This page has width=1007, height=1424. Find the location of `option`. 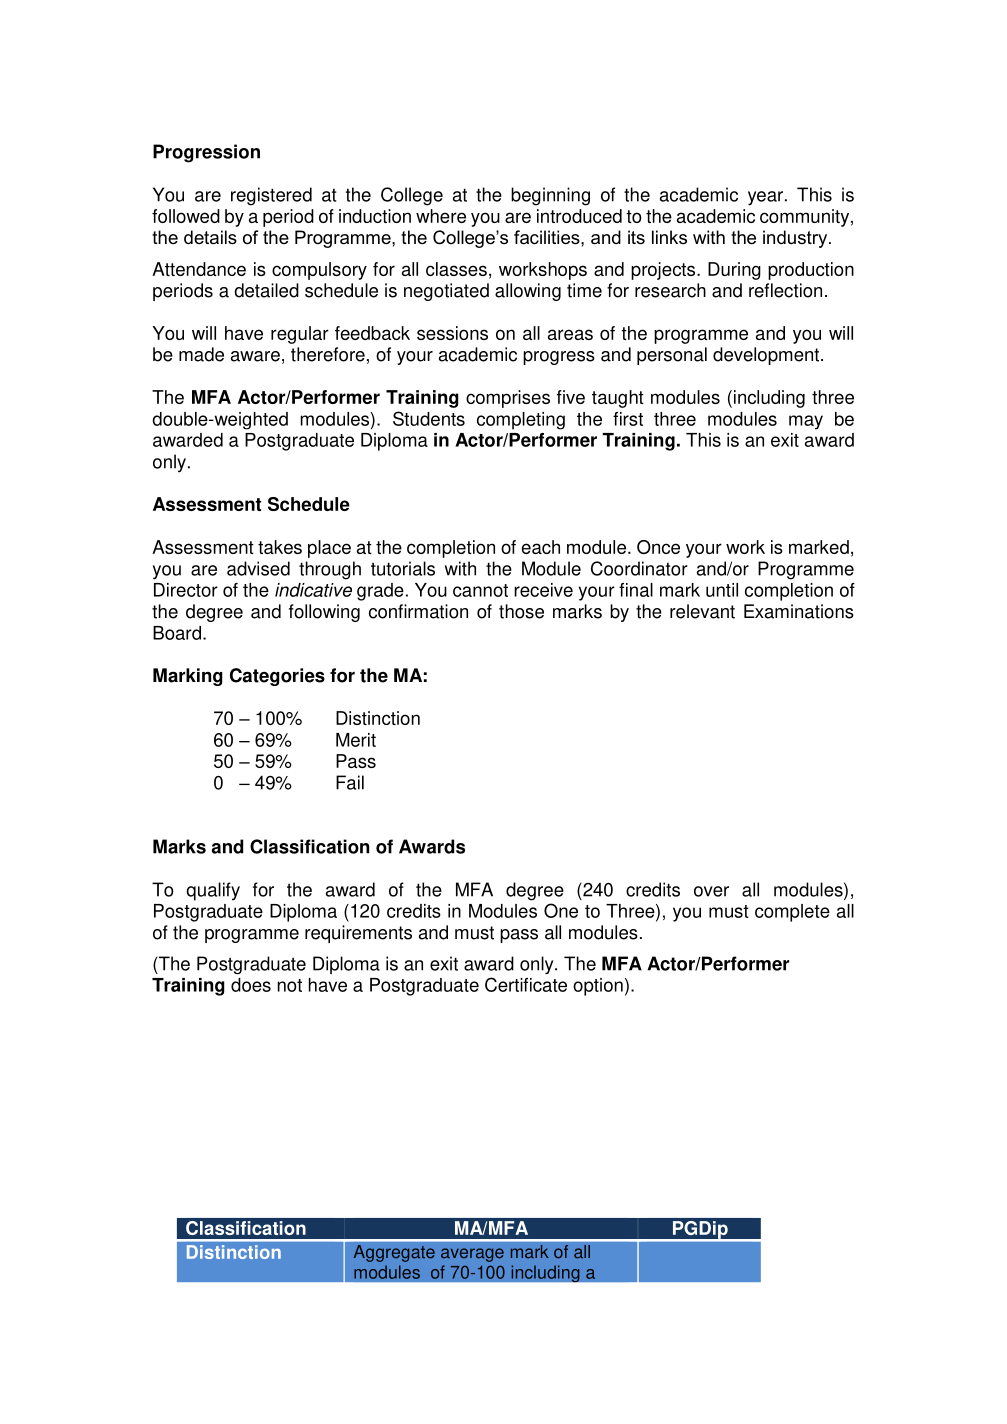

option is located at coordinates (598, 987).
